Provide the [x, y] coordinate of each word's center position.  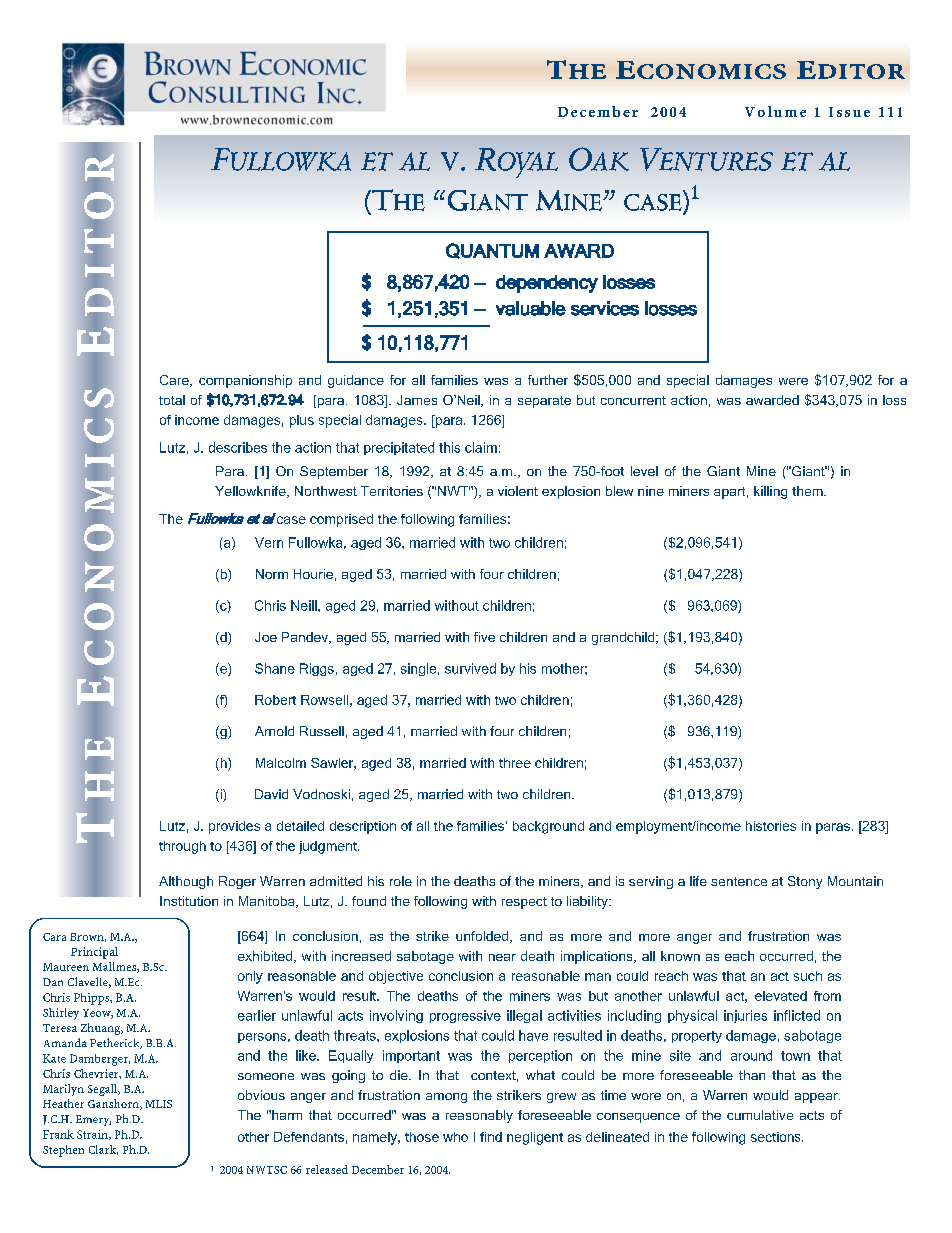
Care [175, 381]
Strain [93, 1135]
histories [771, 826]
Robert [275, 700]
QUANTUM [492, 251]
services [605, 308]
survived [470, 668]
